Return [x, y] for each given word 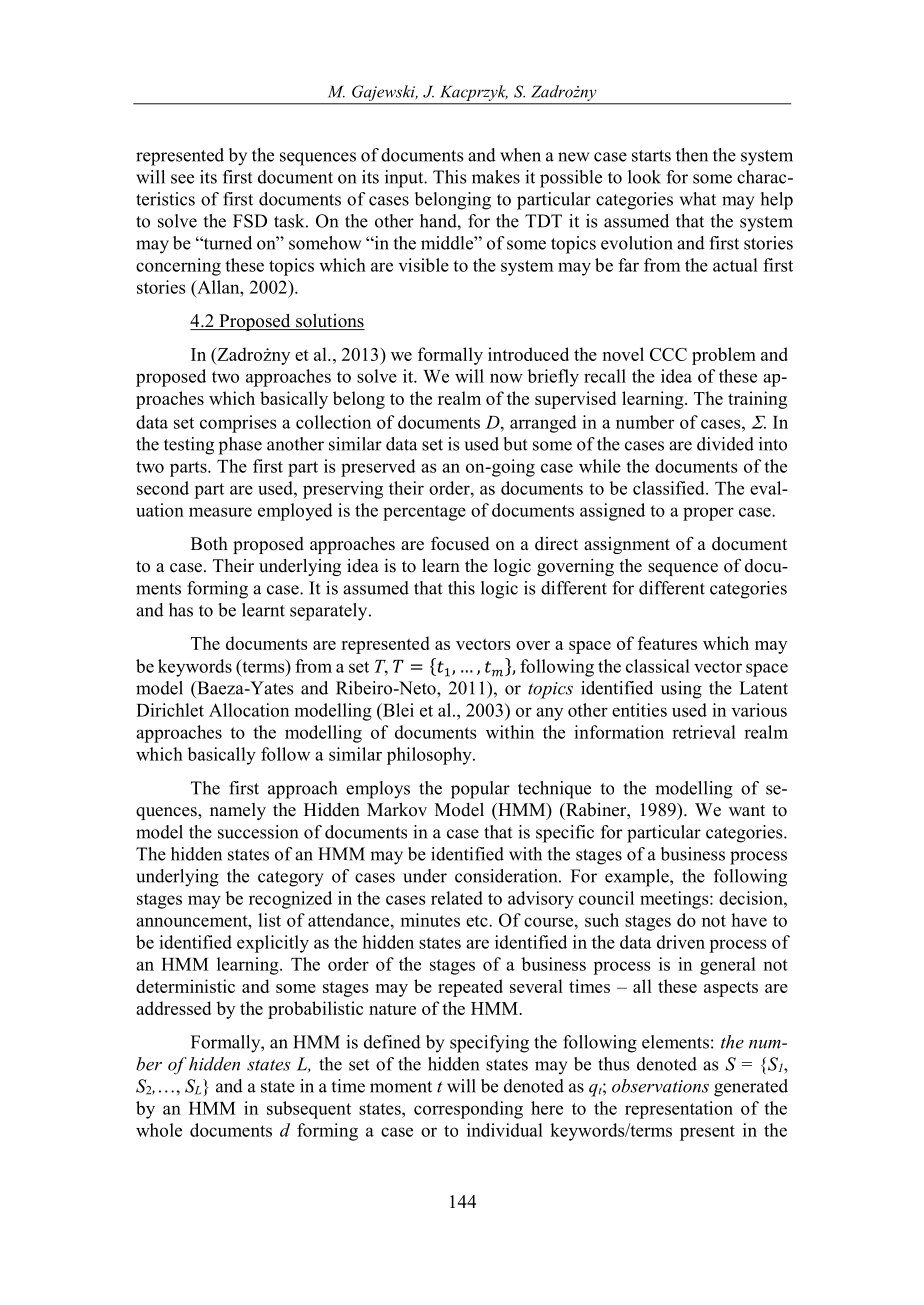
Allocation [249, 710]
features [667, 643]
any [549, 714]
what [698, 199]
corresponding [468, 1110]
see [182, 179]
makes [496, 177]
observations [660, 1086]
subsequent [309, 1110]
